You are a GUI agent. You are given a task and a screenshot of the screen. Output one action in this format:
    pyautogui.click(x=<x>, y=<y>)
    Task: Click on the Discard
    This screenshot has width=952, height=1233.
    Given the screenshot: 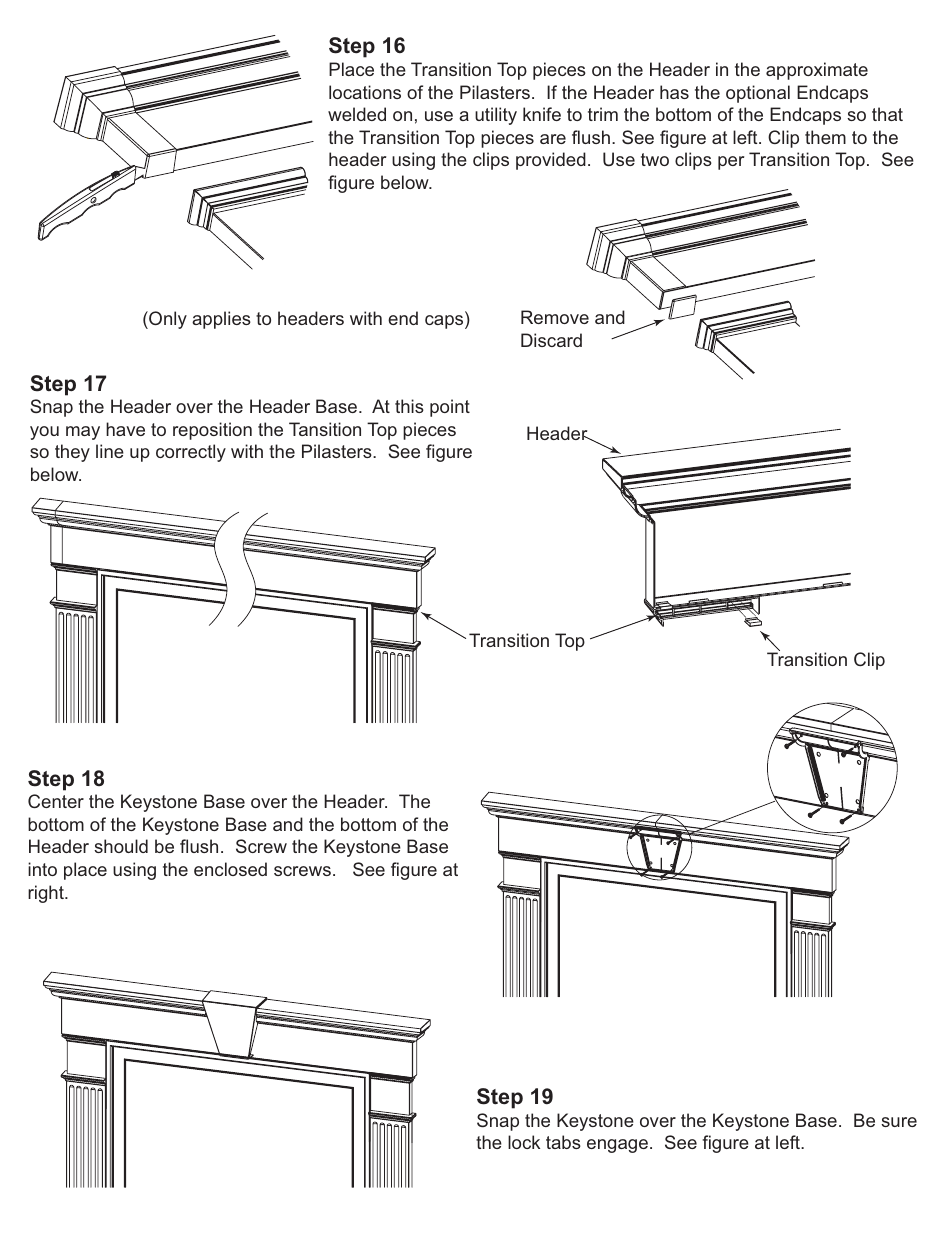 What is the action you would take?
    pyautogui.click(x=551, y=340)
